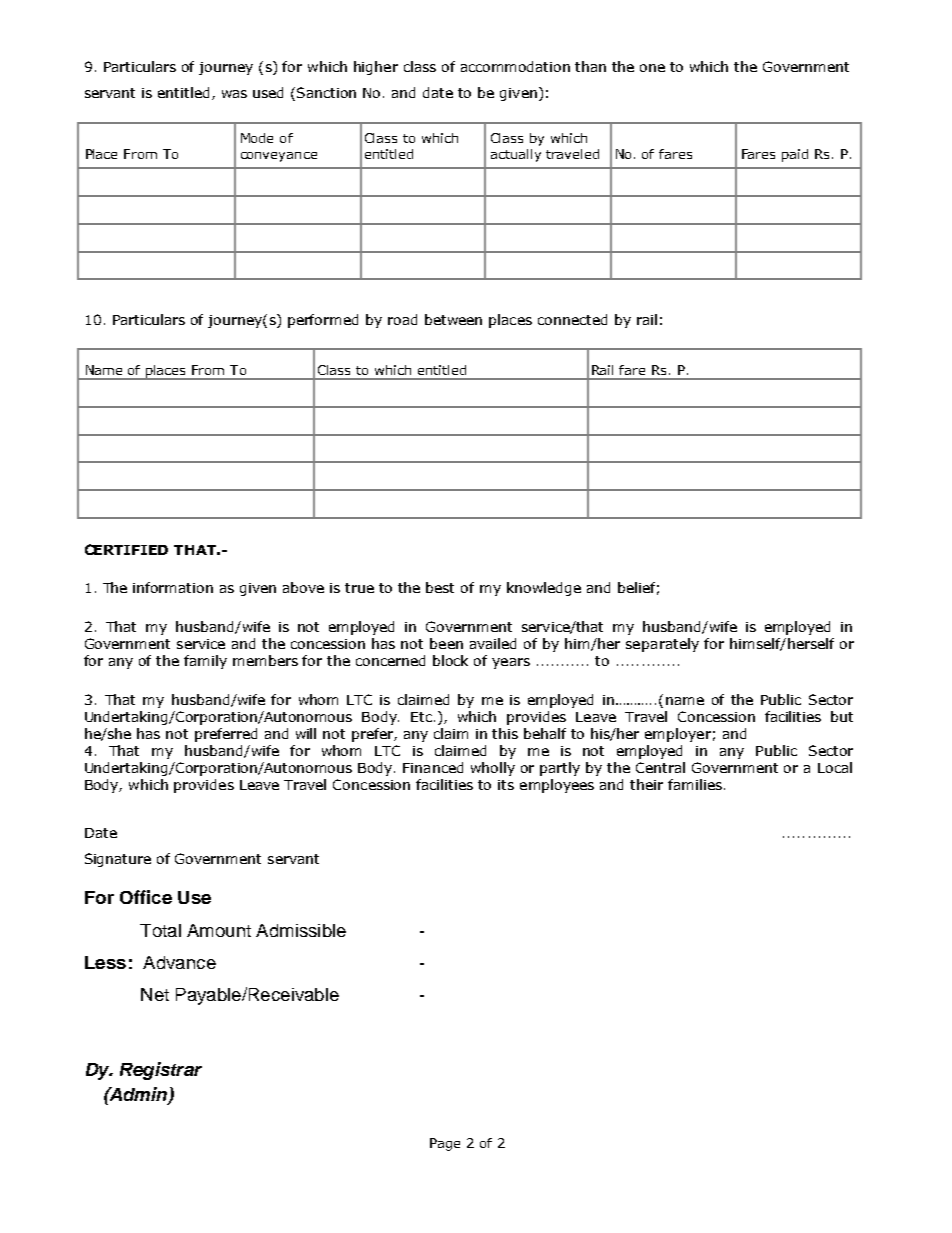 The image size is (952, 1233). Describe the element at coordinates (795, 155) in the screenshot. I see `paid` at that location.
